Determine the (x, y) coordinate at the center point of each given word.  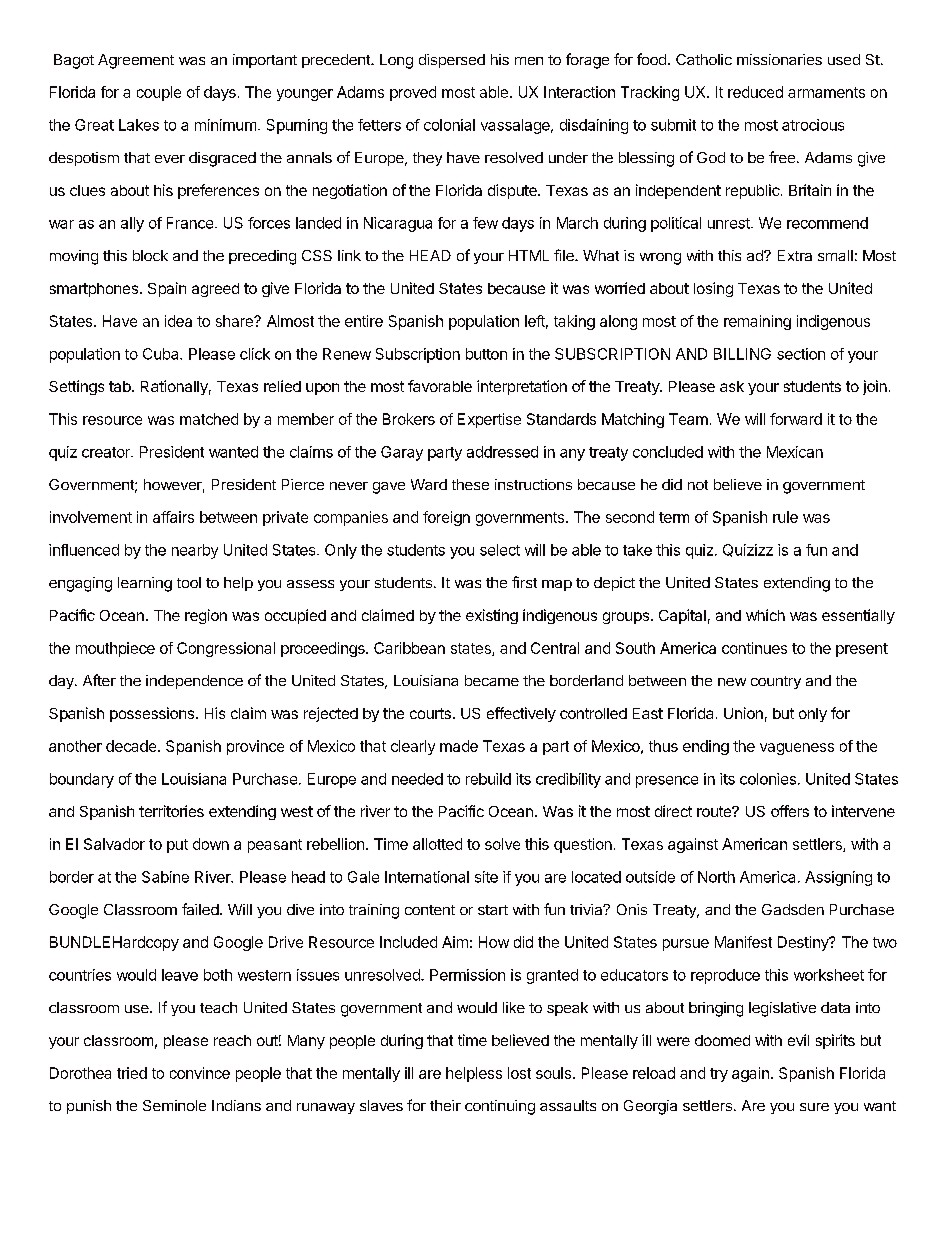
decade (131, 746)
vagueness (797, 749)
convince (200, 1073)
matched (209, 419)
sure (814, 1107)
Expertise (489, 420)
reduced (755, 92)
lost (519, 1073)
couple (159, 93)
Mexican (795, 452)
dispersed (452, 61)
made (459, 746)
